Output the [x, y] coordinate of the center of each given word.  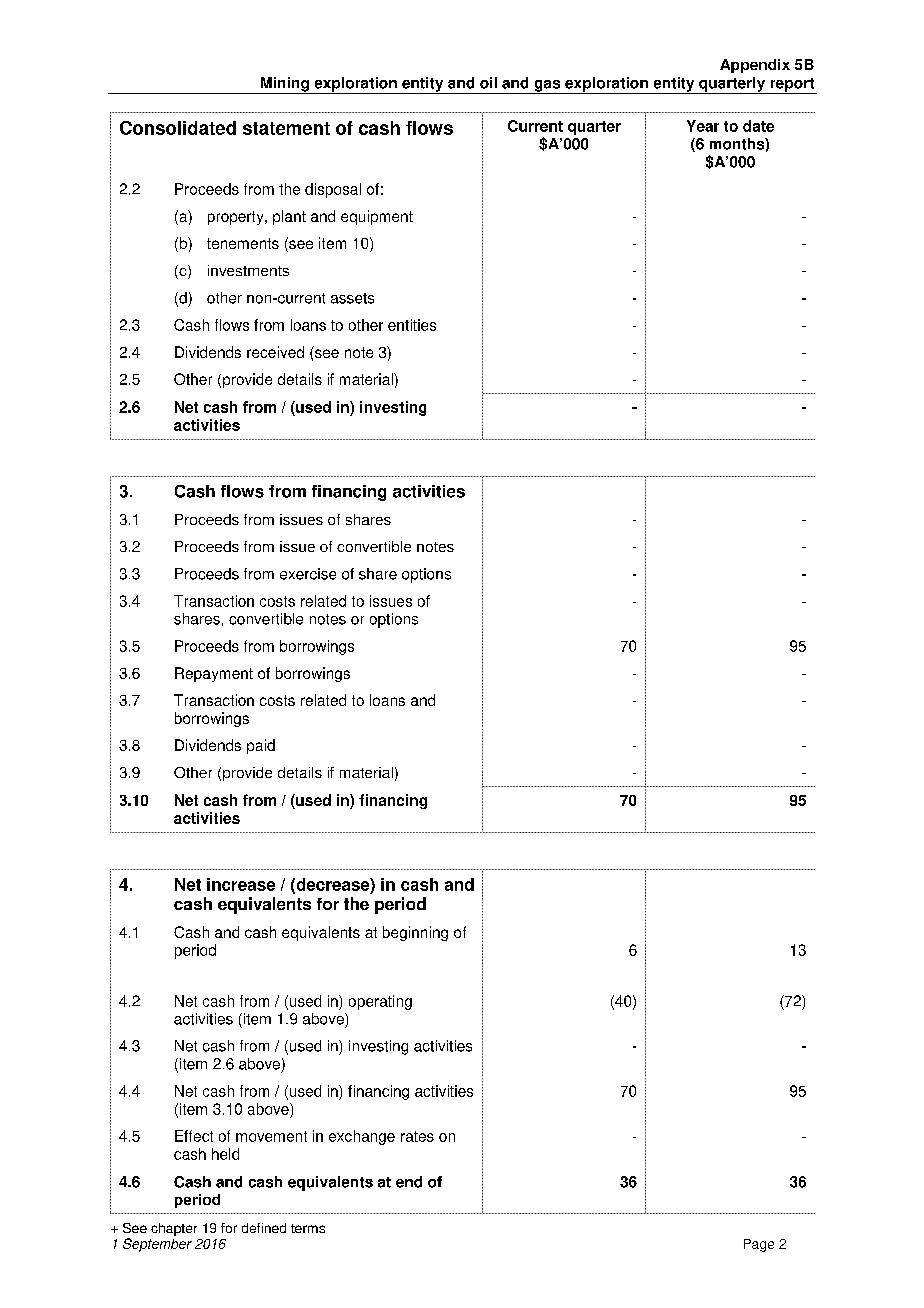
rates [417, 1136]
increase [241, 884]
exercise [308, 574]
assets [352, 298]
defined [264, 1228]
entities [412, 325]
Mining [284, 85]
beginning [415, 933]
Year [703, 126]
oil [488, 83]
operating [380, 1002]
